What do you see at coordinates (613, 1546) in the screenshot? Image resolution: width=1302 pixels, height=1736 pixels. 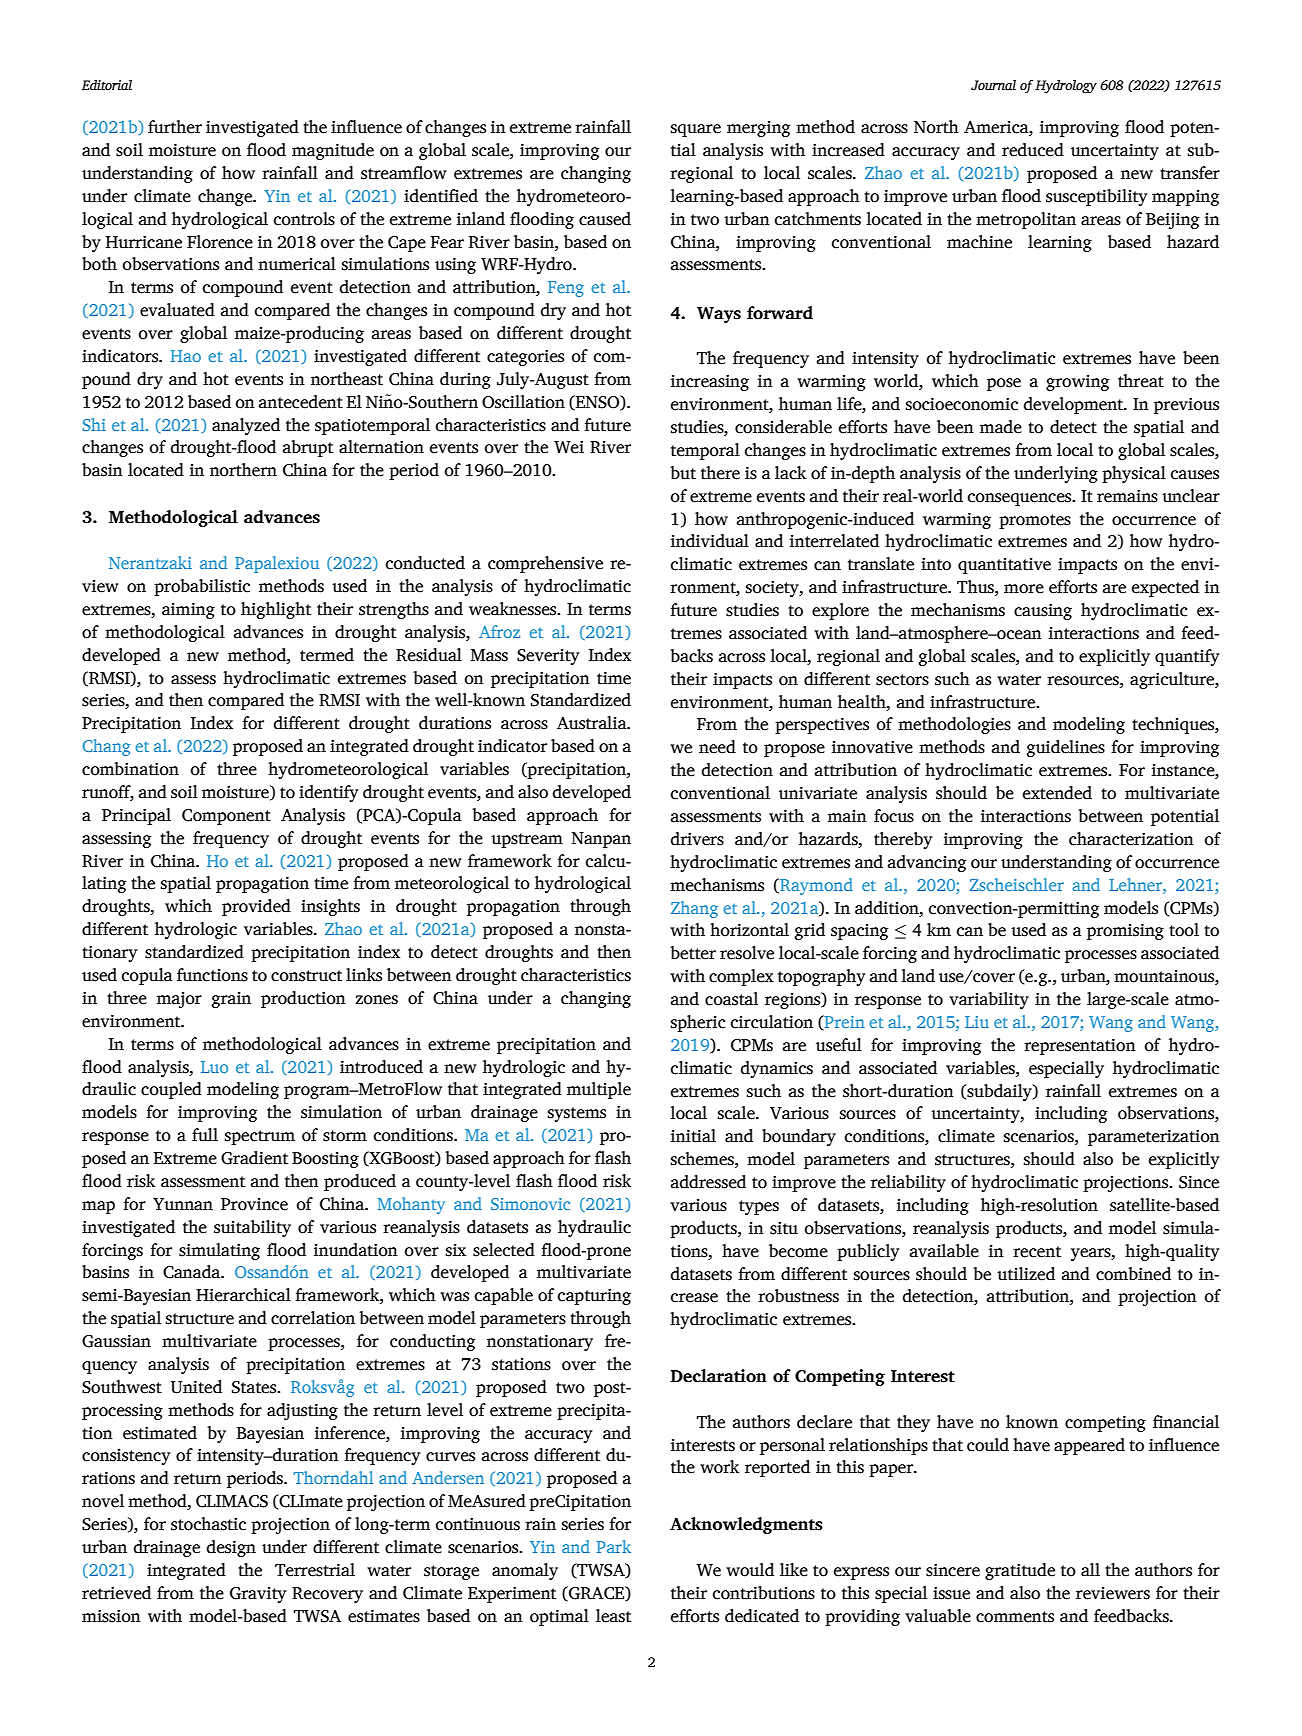 I see `Park` at bounding box center [613, 1546].
